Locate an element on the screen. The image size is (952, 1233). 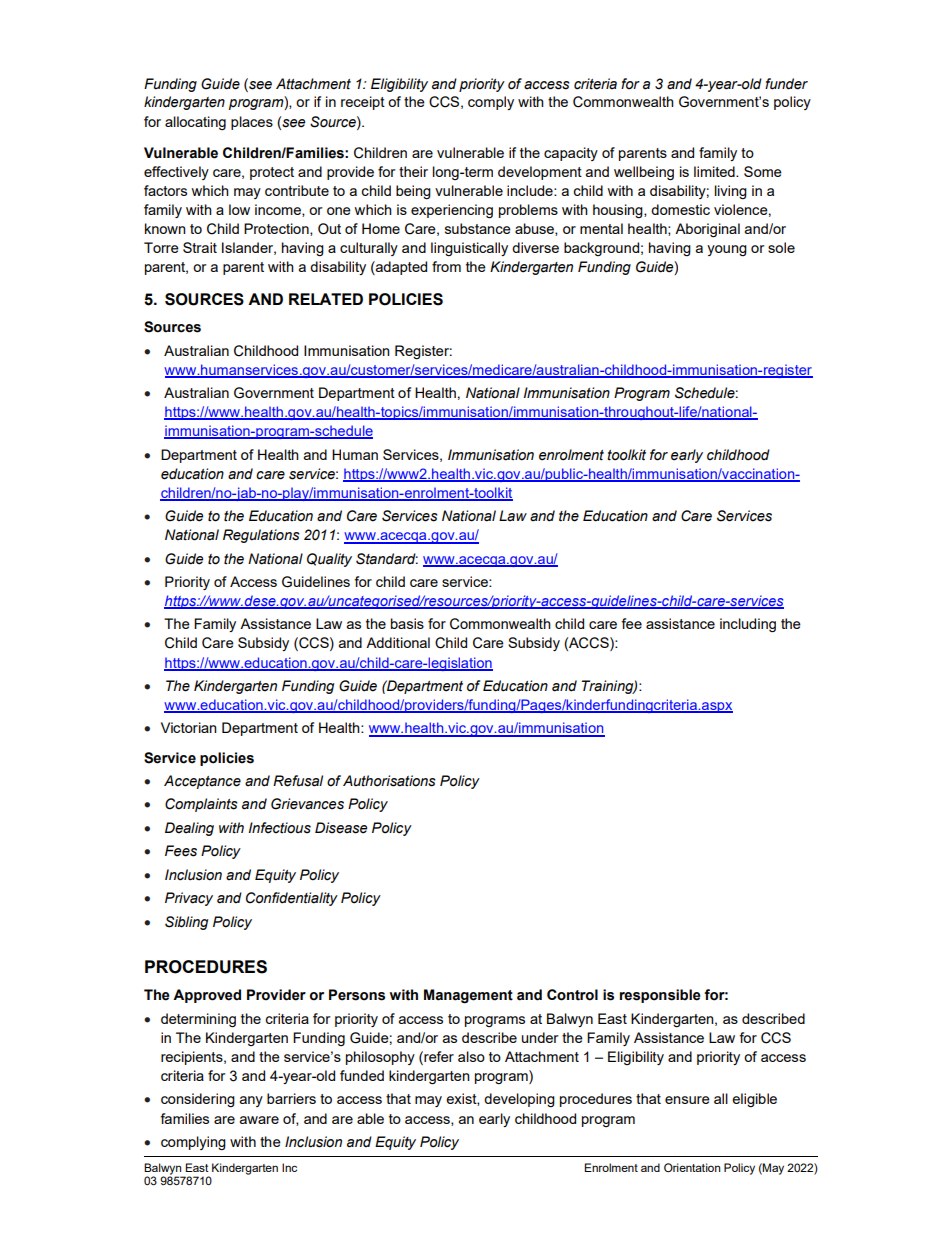
their is located at coordinates (413, 171).
